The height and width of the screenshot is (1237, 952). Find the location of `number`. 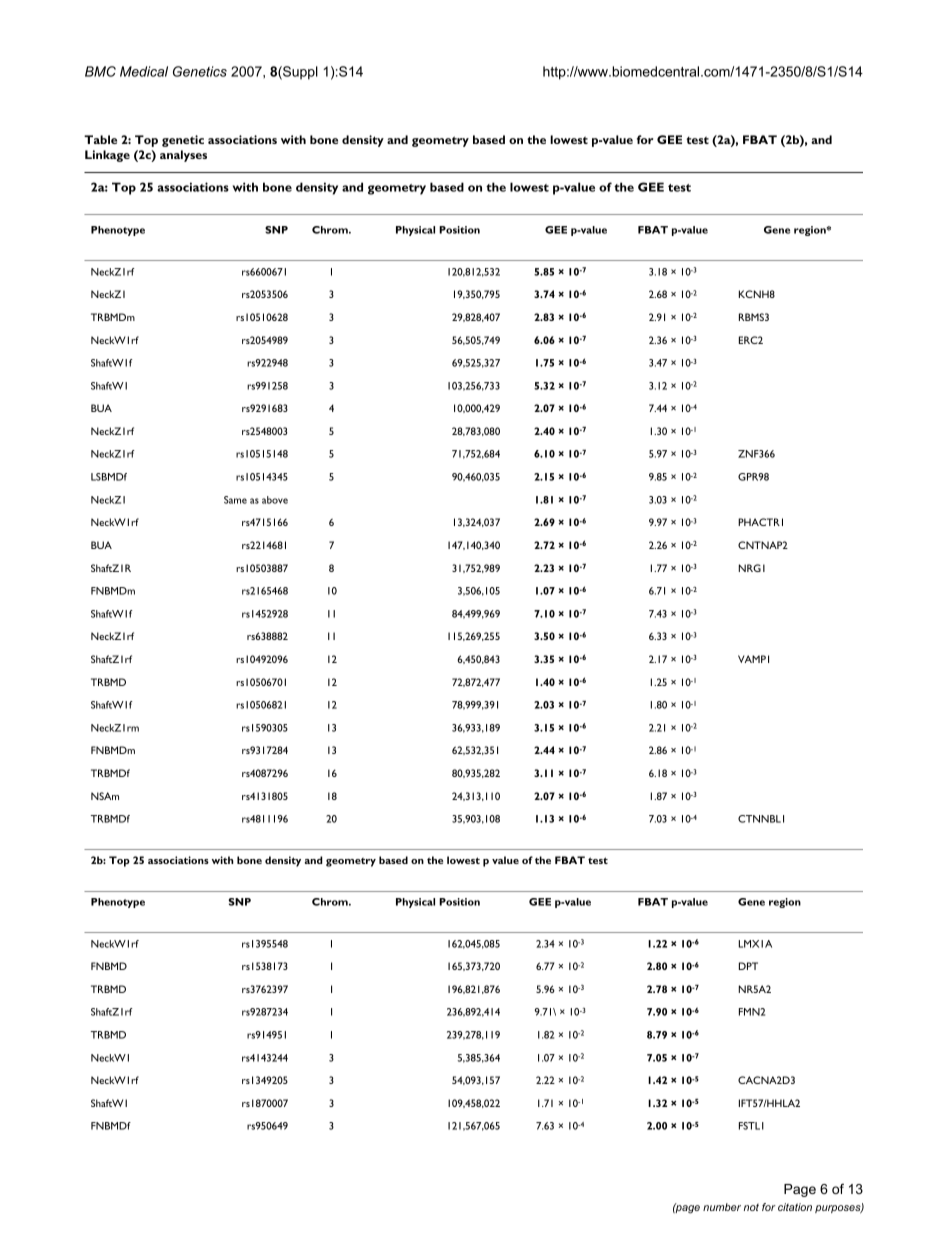

number is located at coordinates (722, 1207).
